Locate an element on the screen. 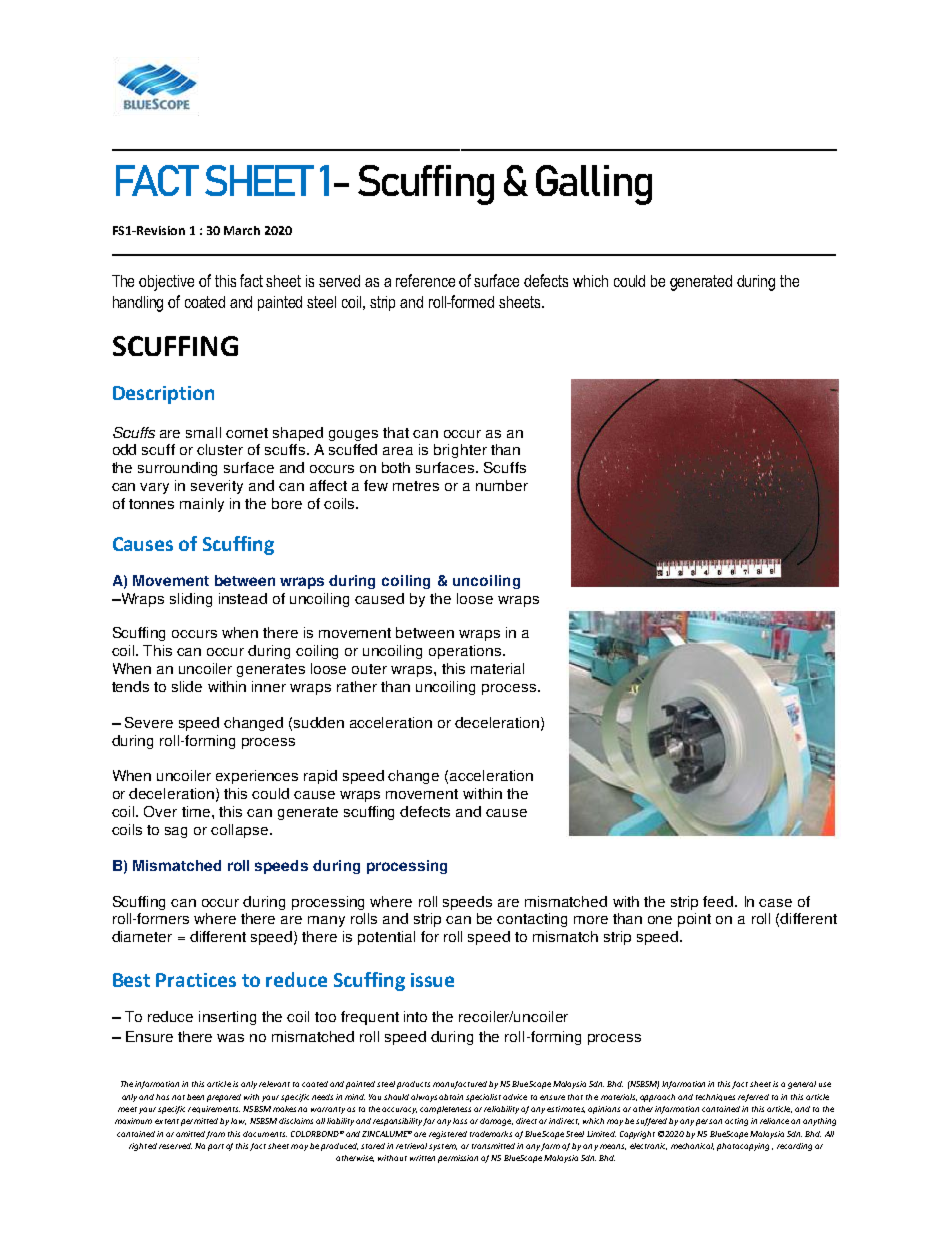  slide is located at coordinates (187, 686).
